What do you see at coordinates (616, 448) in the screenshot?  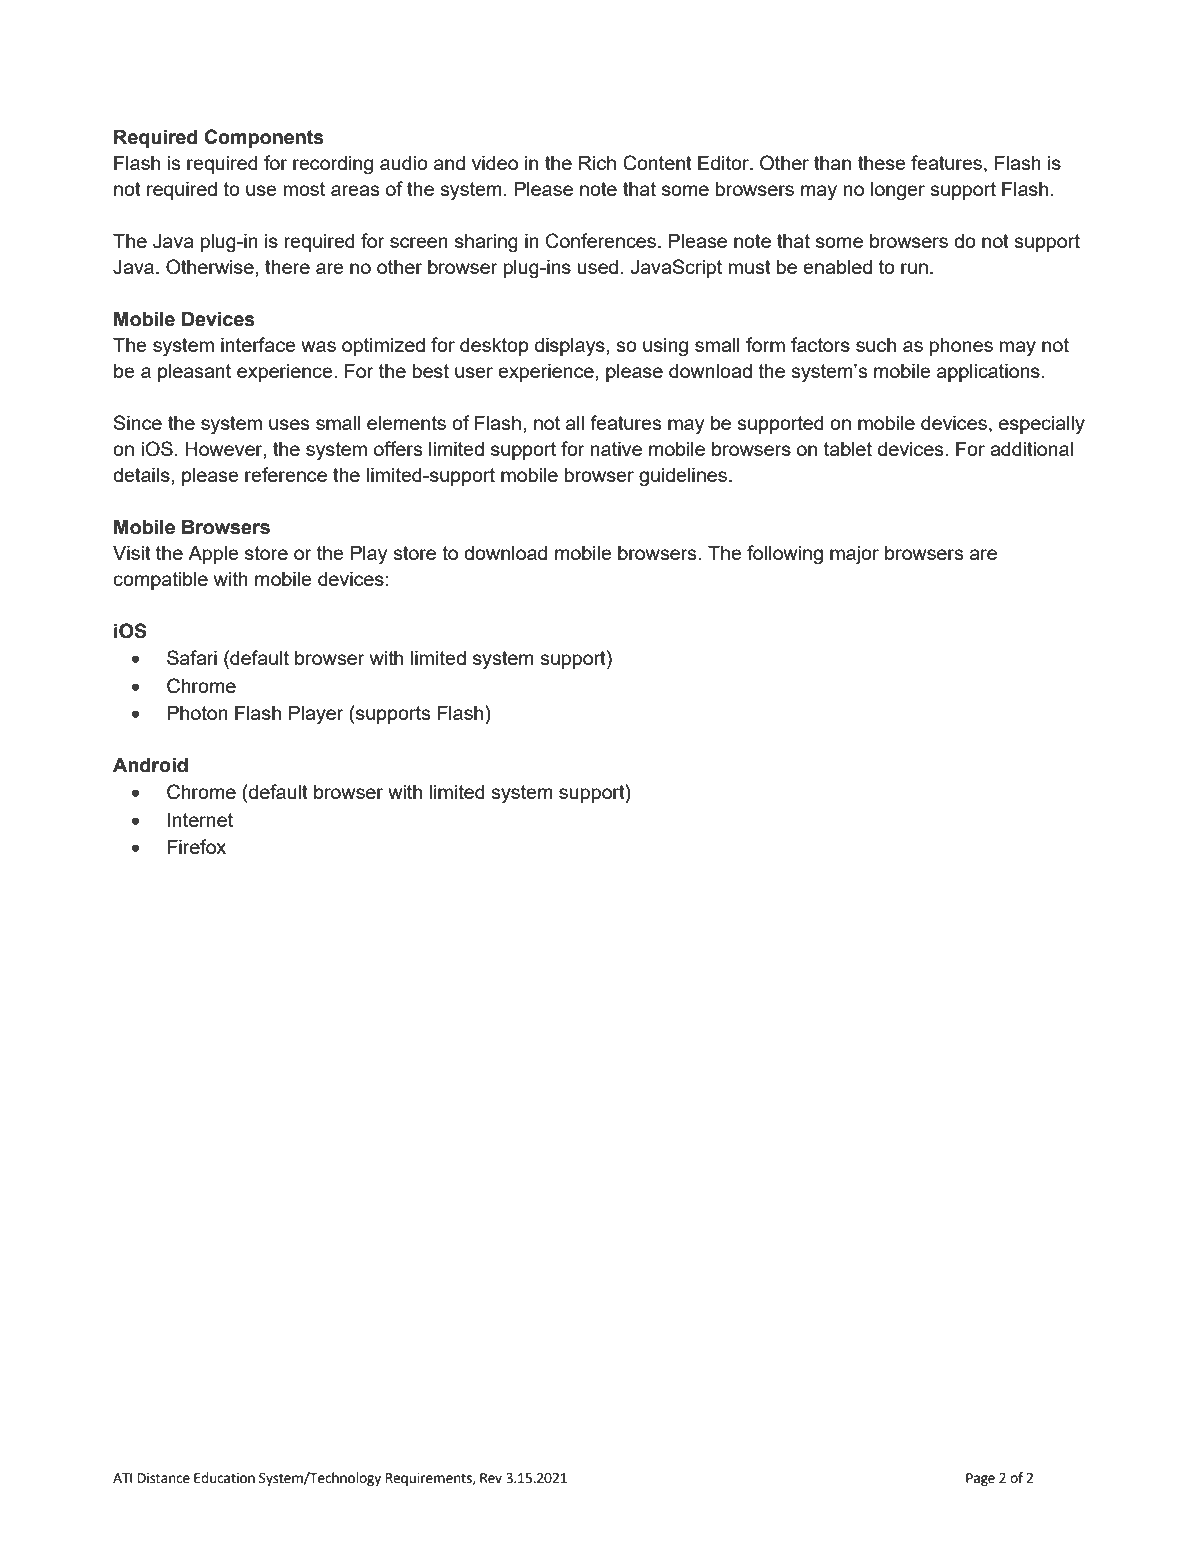 I see `native` at bounding box center [616, 448].
